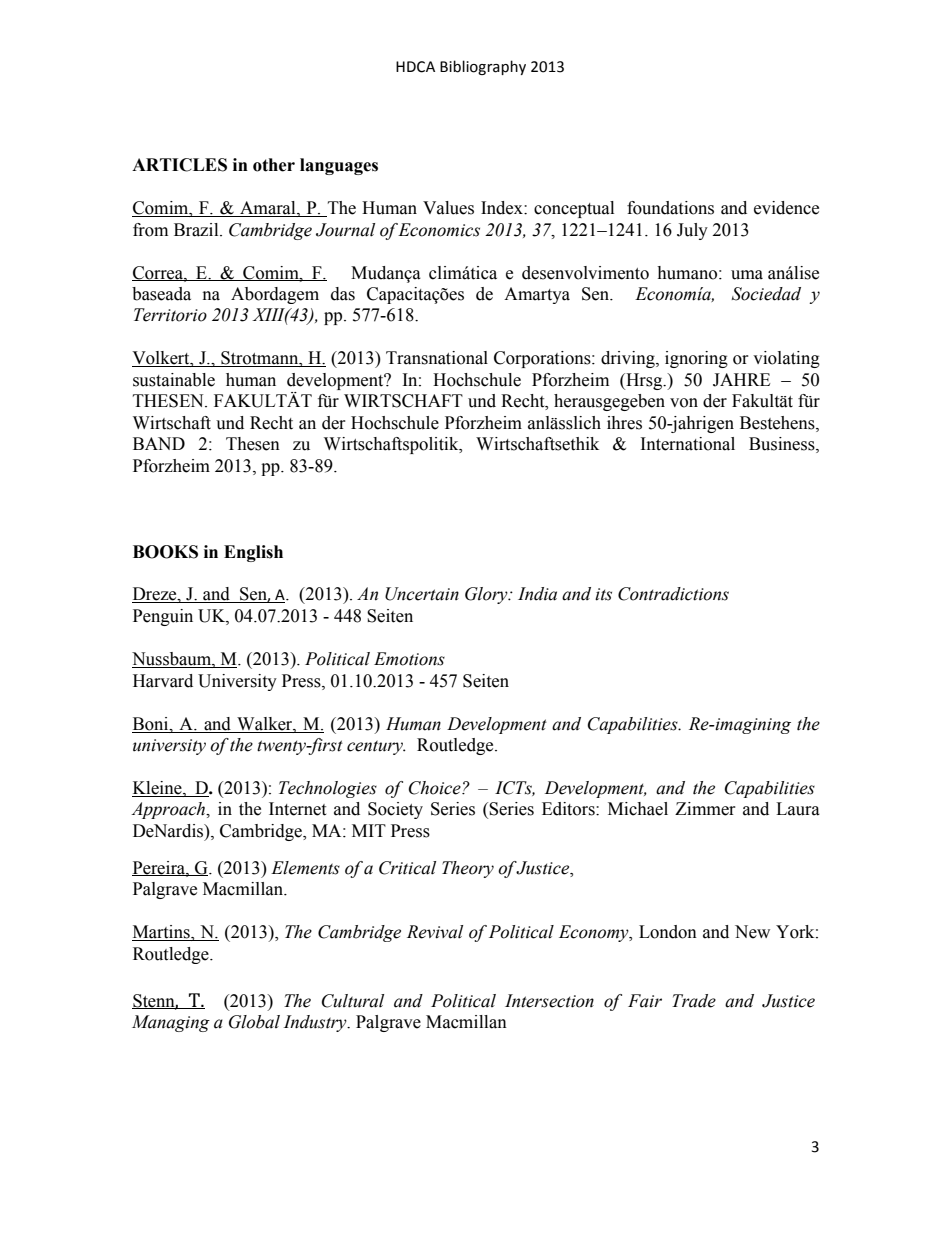 The width and height of the page is (952, 1233). What do you see at coordinates (673, 594) in the page?
I see `Contradictions` at bounding box center [673, 594].
